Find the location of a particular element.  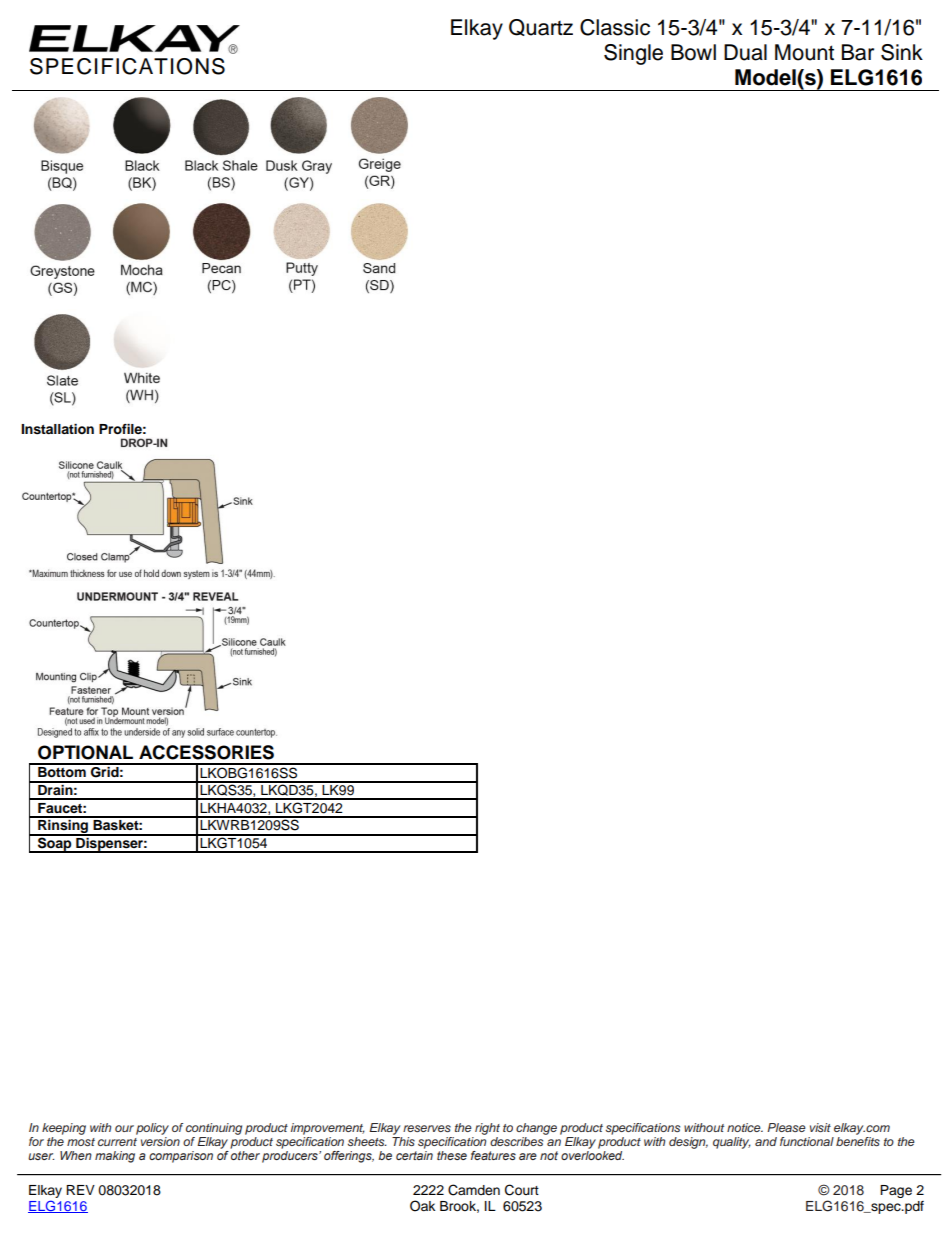

continuing is located at coordinates (214, 1129).
